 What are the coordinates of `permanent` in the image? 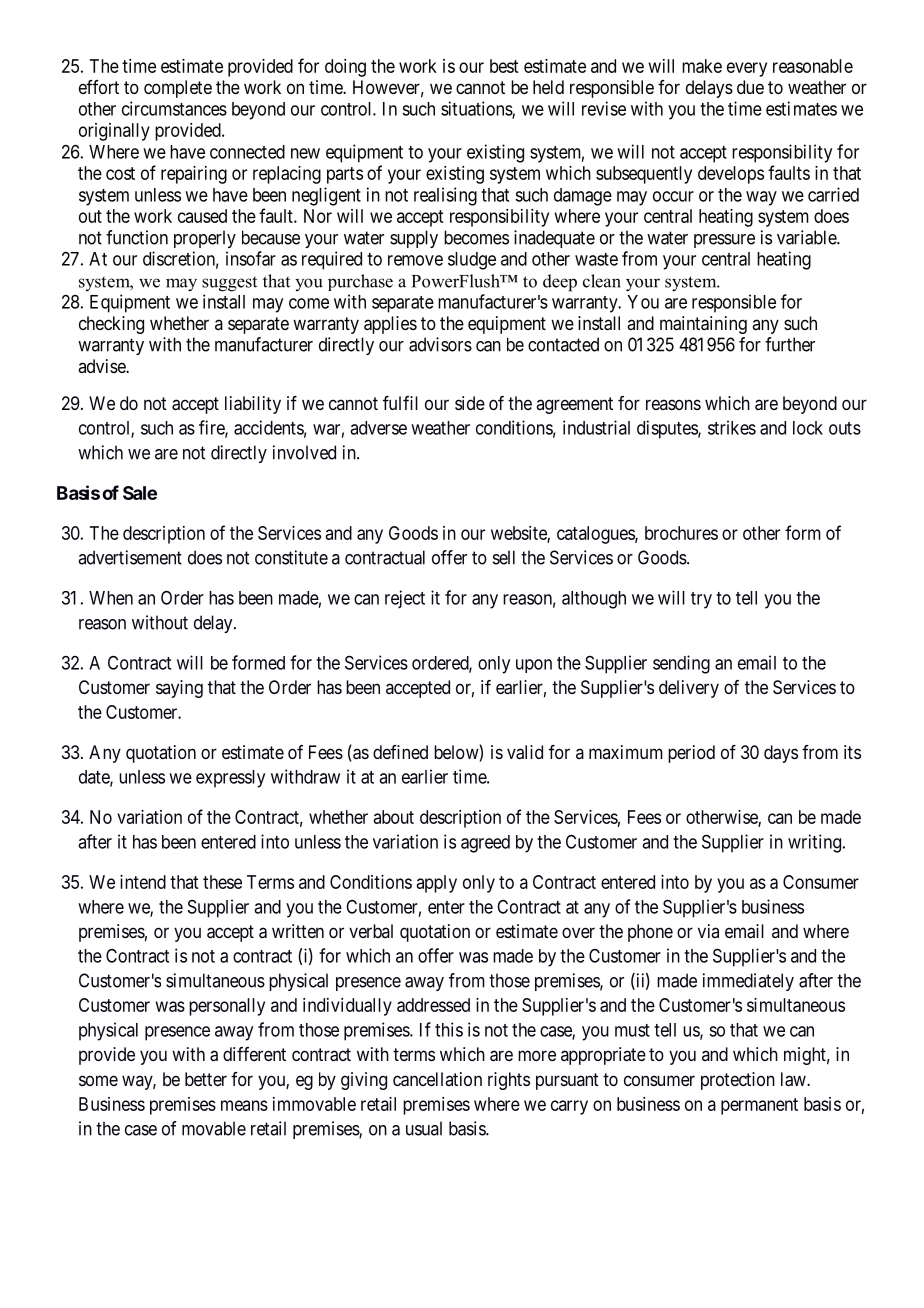 It's located at (759, 1106).
